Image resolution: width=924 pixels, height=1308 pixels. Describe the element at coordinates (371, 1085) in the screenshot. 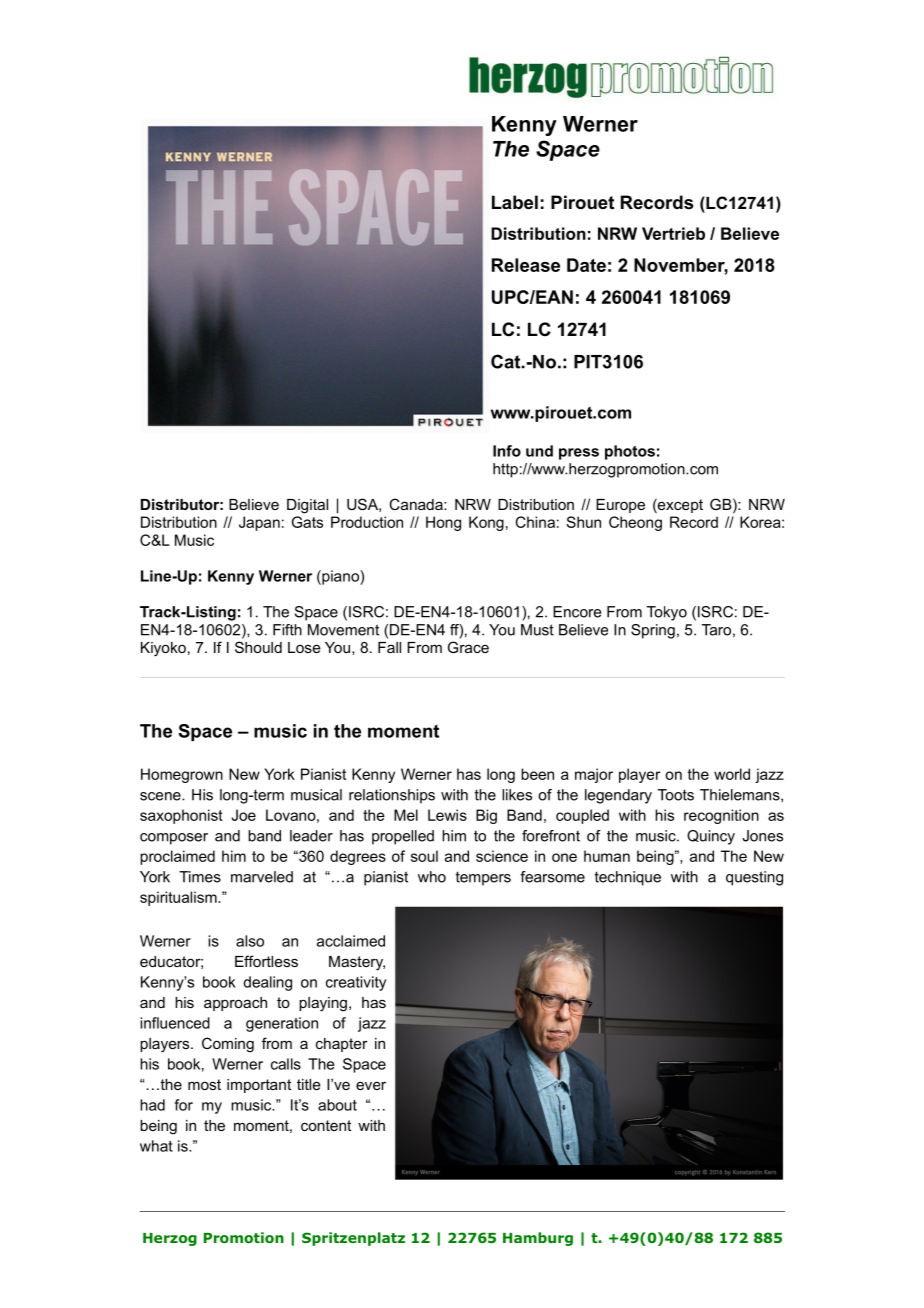

I see `ever` at that location.
